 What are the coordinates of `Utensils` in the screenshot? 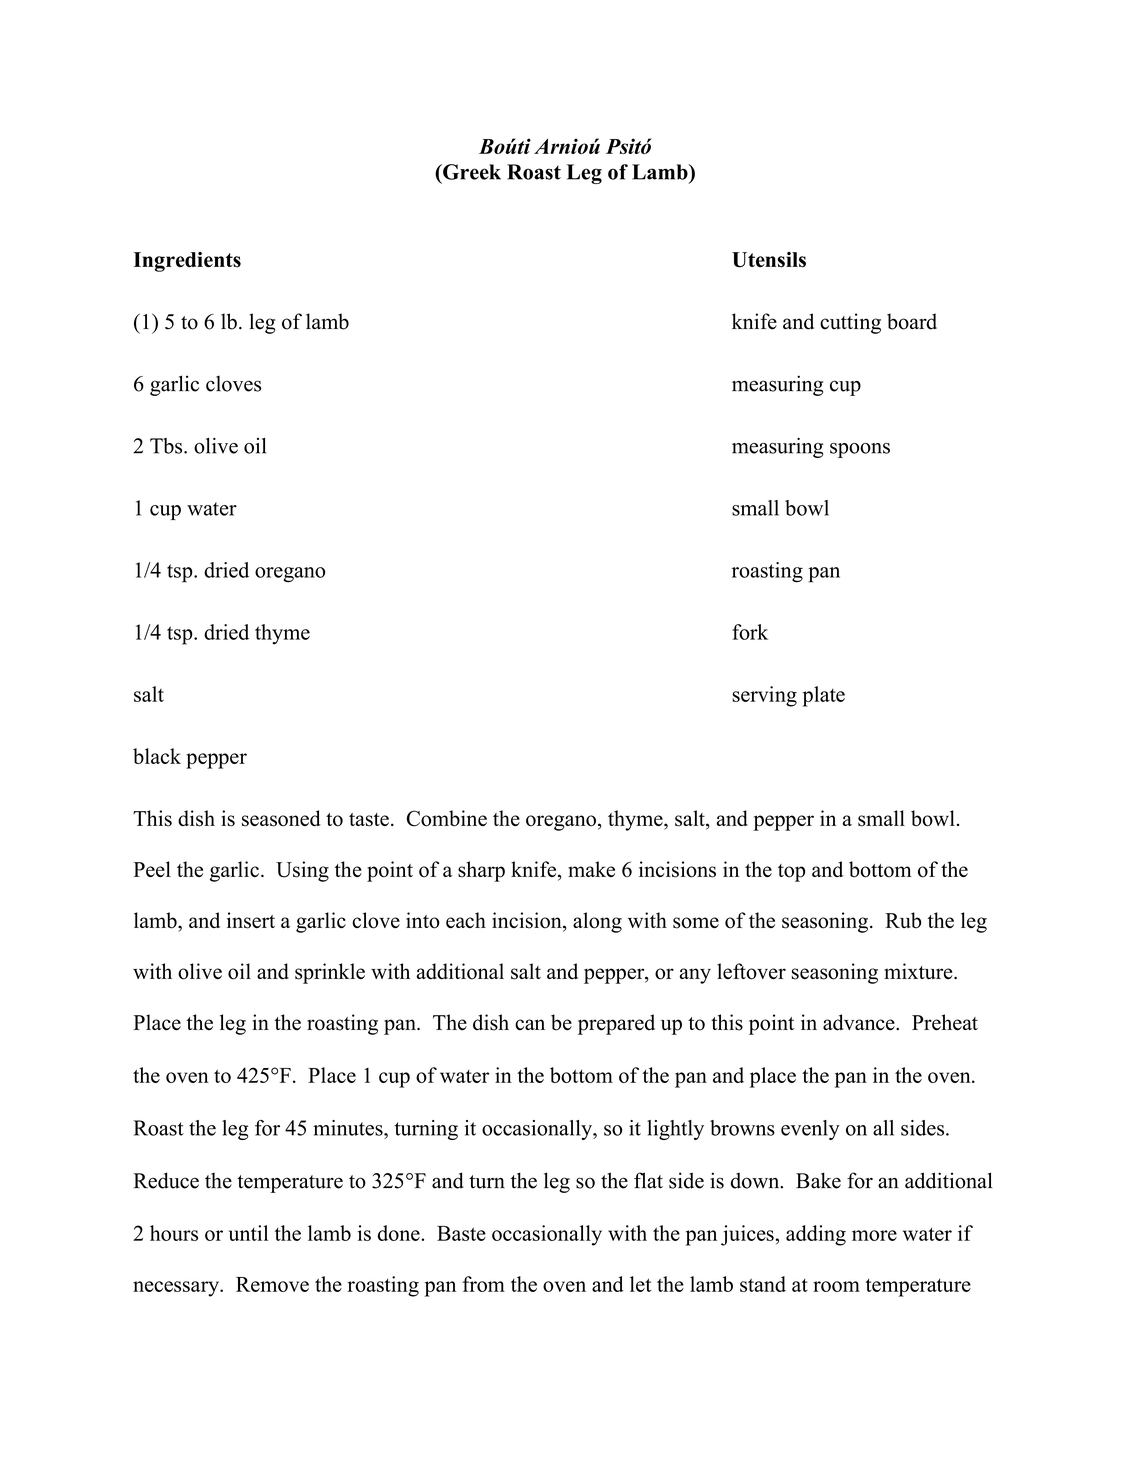 It's located at (769, 260).
